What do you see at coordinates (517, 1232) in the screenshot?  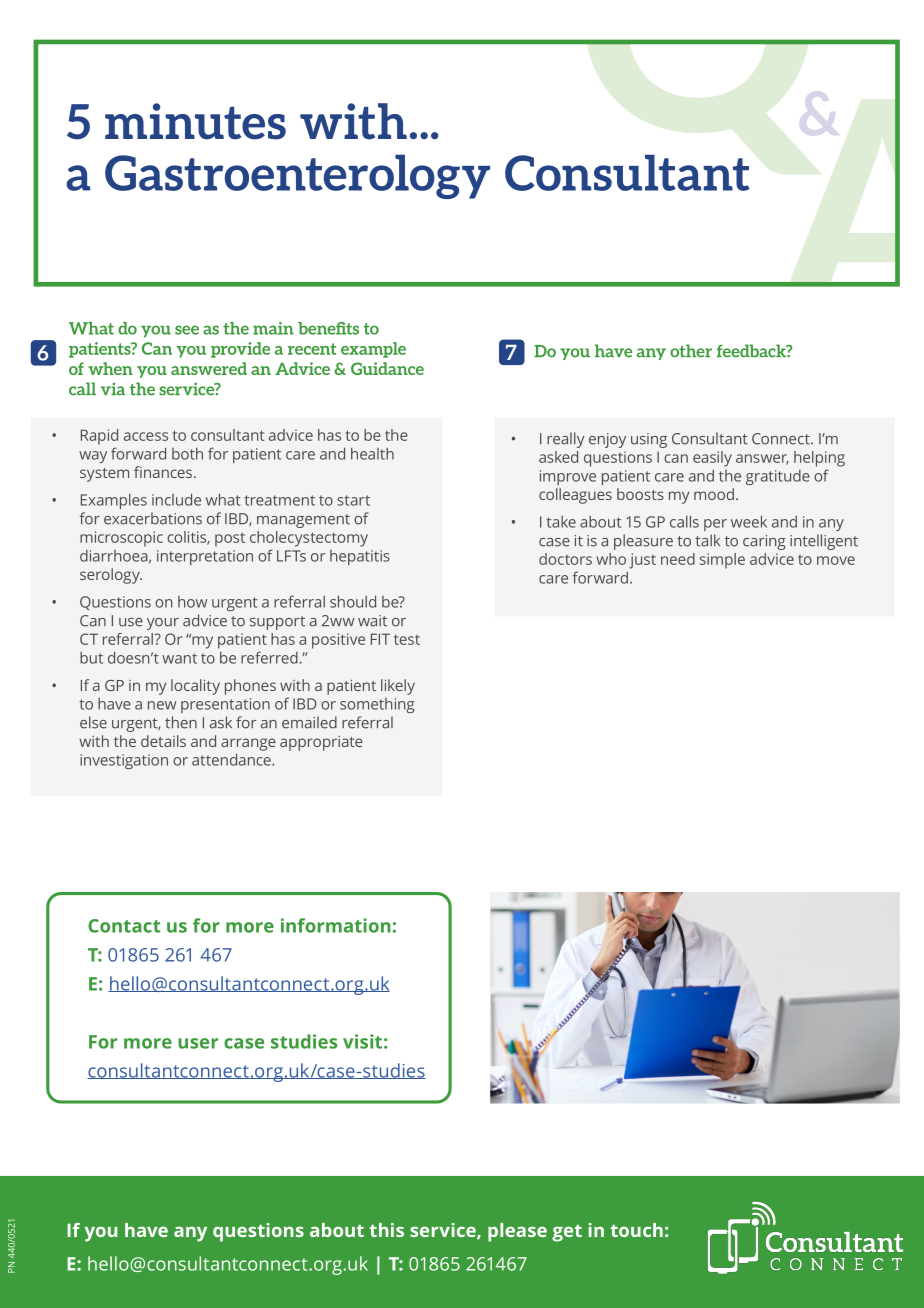 I see `please` at bounding box center [517, 1232].
